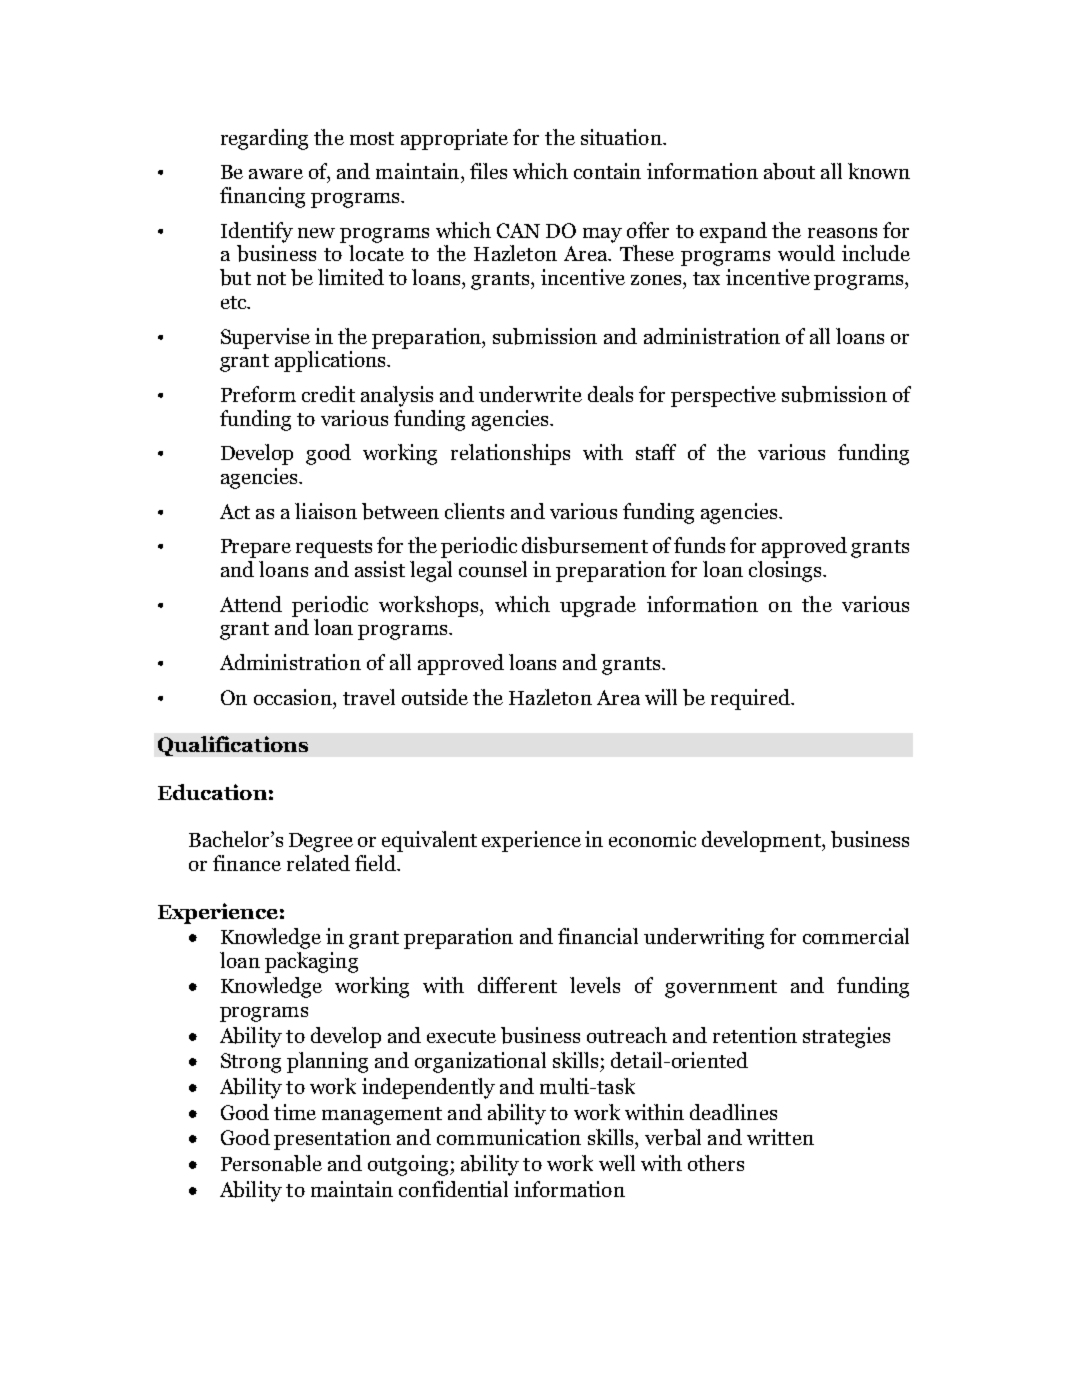  I want to click on economic, so click(652, 839).
